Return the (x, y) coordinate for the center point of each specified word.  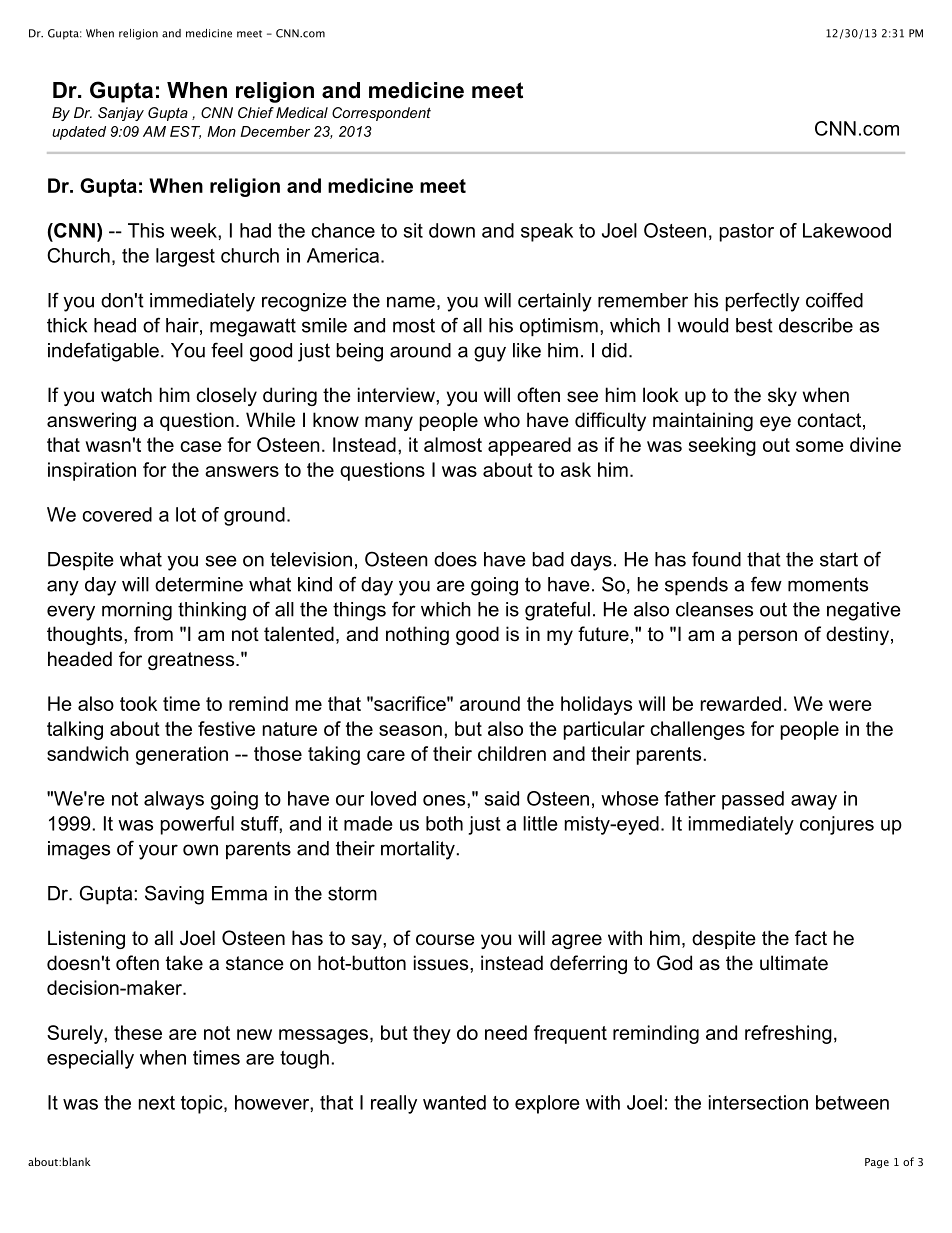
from (153, 634)
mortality (418, 850)
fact (811, 938)
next (157, 1103)
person (768, 637)
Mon (221, 131)
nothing (417, 635)
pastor (747, 233)
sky (782, 396)
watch (126, 395)
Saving (174, 895)
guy (490, 354)
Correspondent (381, 114)
